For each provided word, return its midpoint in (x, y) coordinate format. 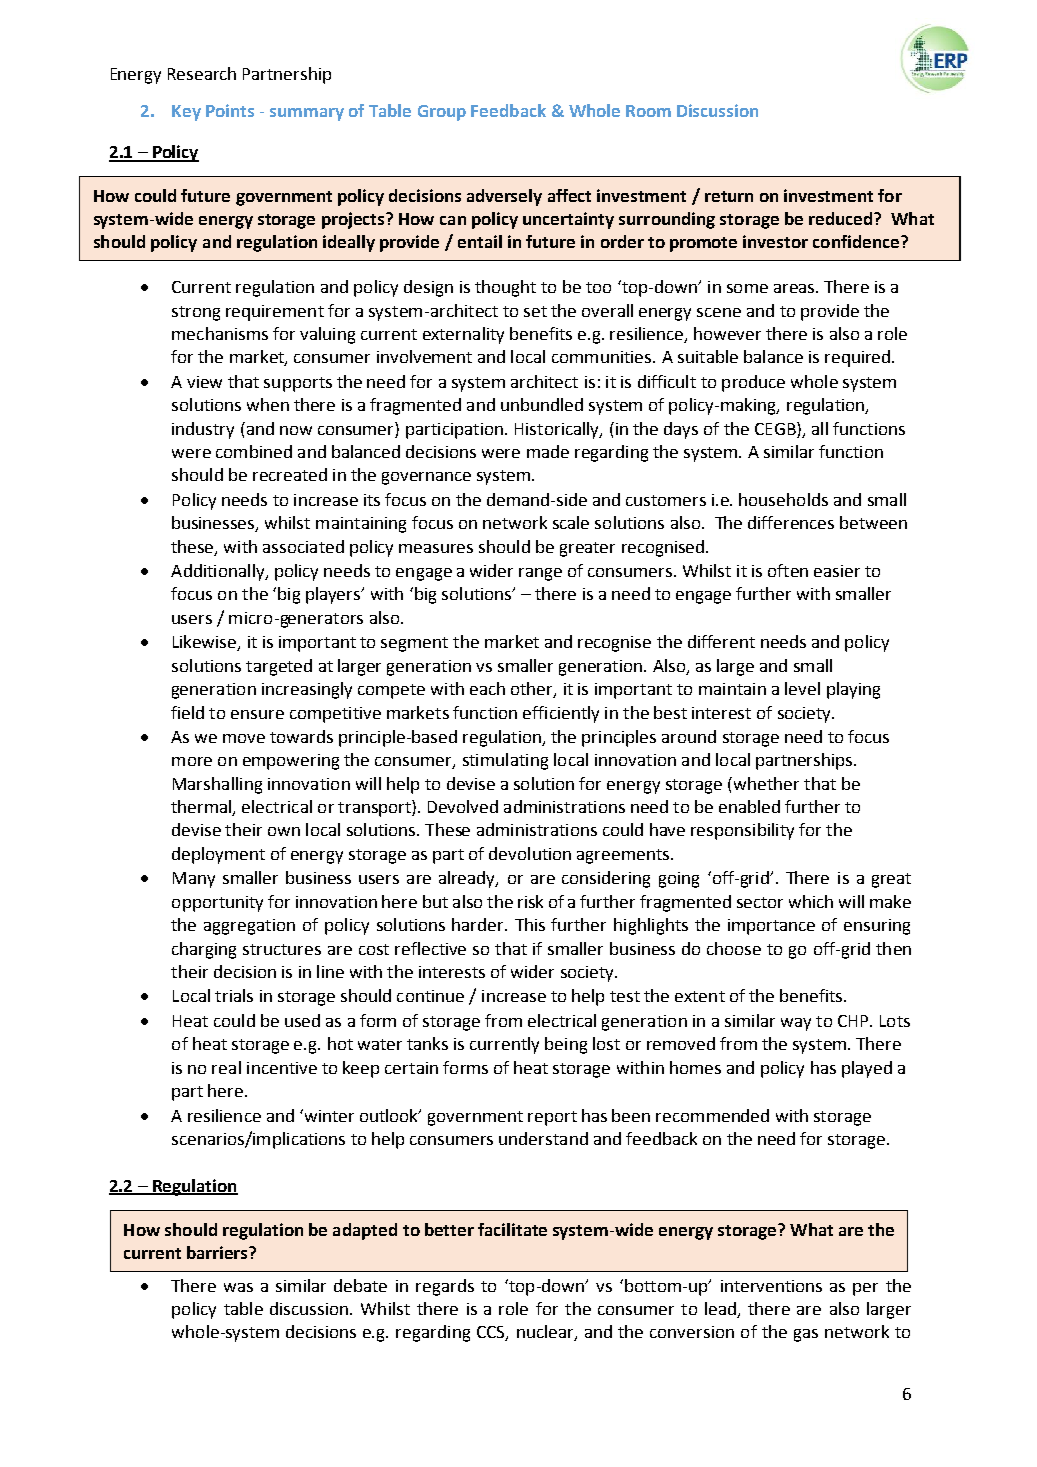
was (238, 1287)
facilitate (512, 1229)
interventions (771, 1286)
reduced (840, 218)
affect (569, 195)
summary (307, 114)
